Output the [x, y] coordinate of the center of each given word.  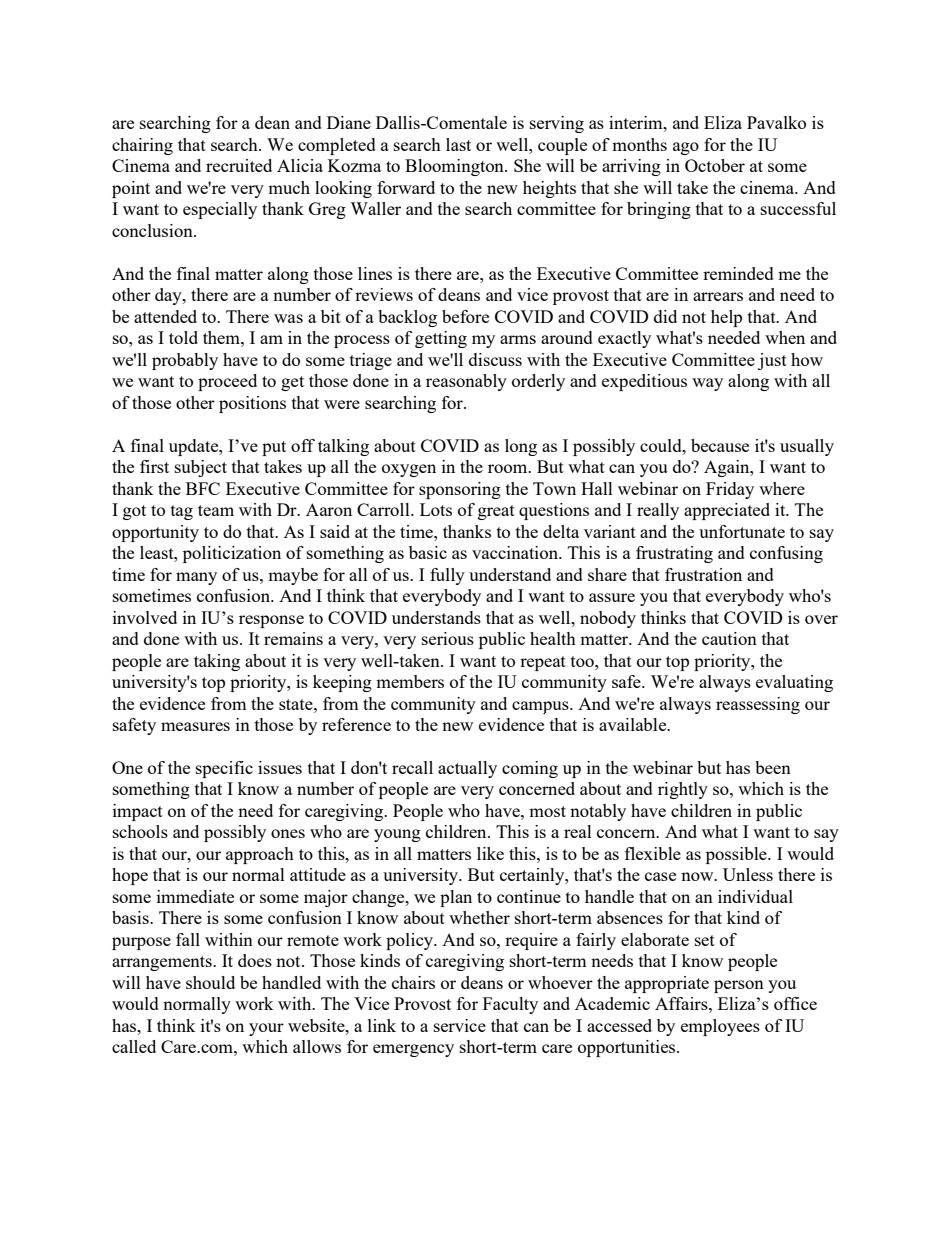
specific [224, 769]
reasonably [466, 382]
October [715, 165]
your [266, 1029]
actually [467, 769]
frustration [703, 574]
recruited [239, 165]
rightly [683, 790]
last [458, 144]
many [196, 578]
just [772, 361]
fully [447, 576]
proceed [227, 382]
